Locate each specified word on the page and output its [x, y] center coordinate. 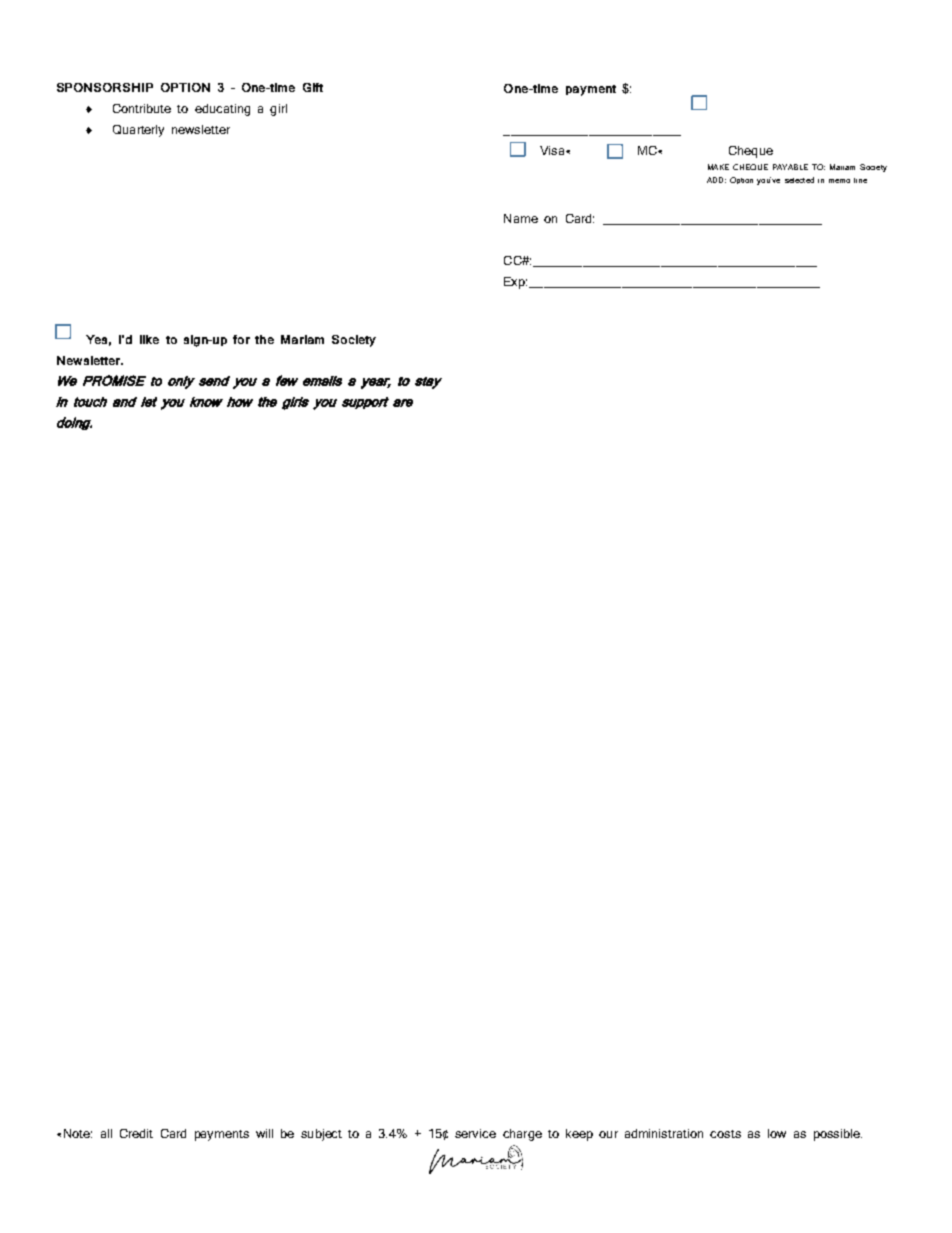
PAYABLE [790, 167]
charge [522, 1135]
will [264, 1133]
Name [521, 218]
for [241, 339]
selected [799, 180]
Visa [553, 150]
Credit [136, 1133]
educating [222, 110]
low [777, 1133]
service [475, 1133]
